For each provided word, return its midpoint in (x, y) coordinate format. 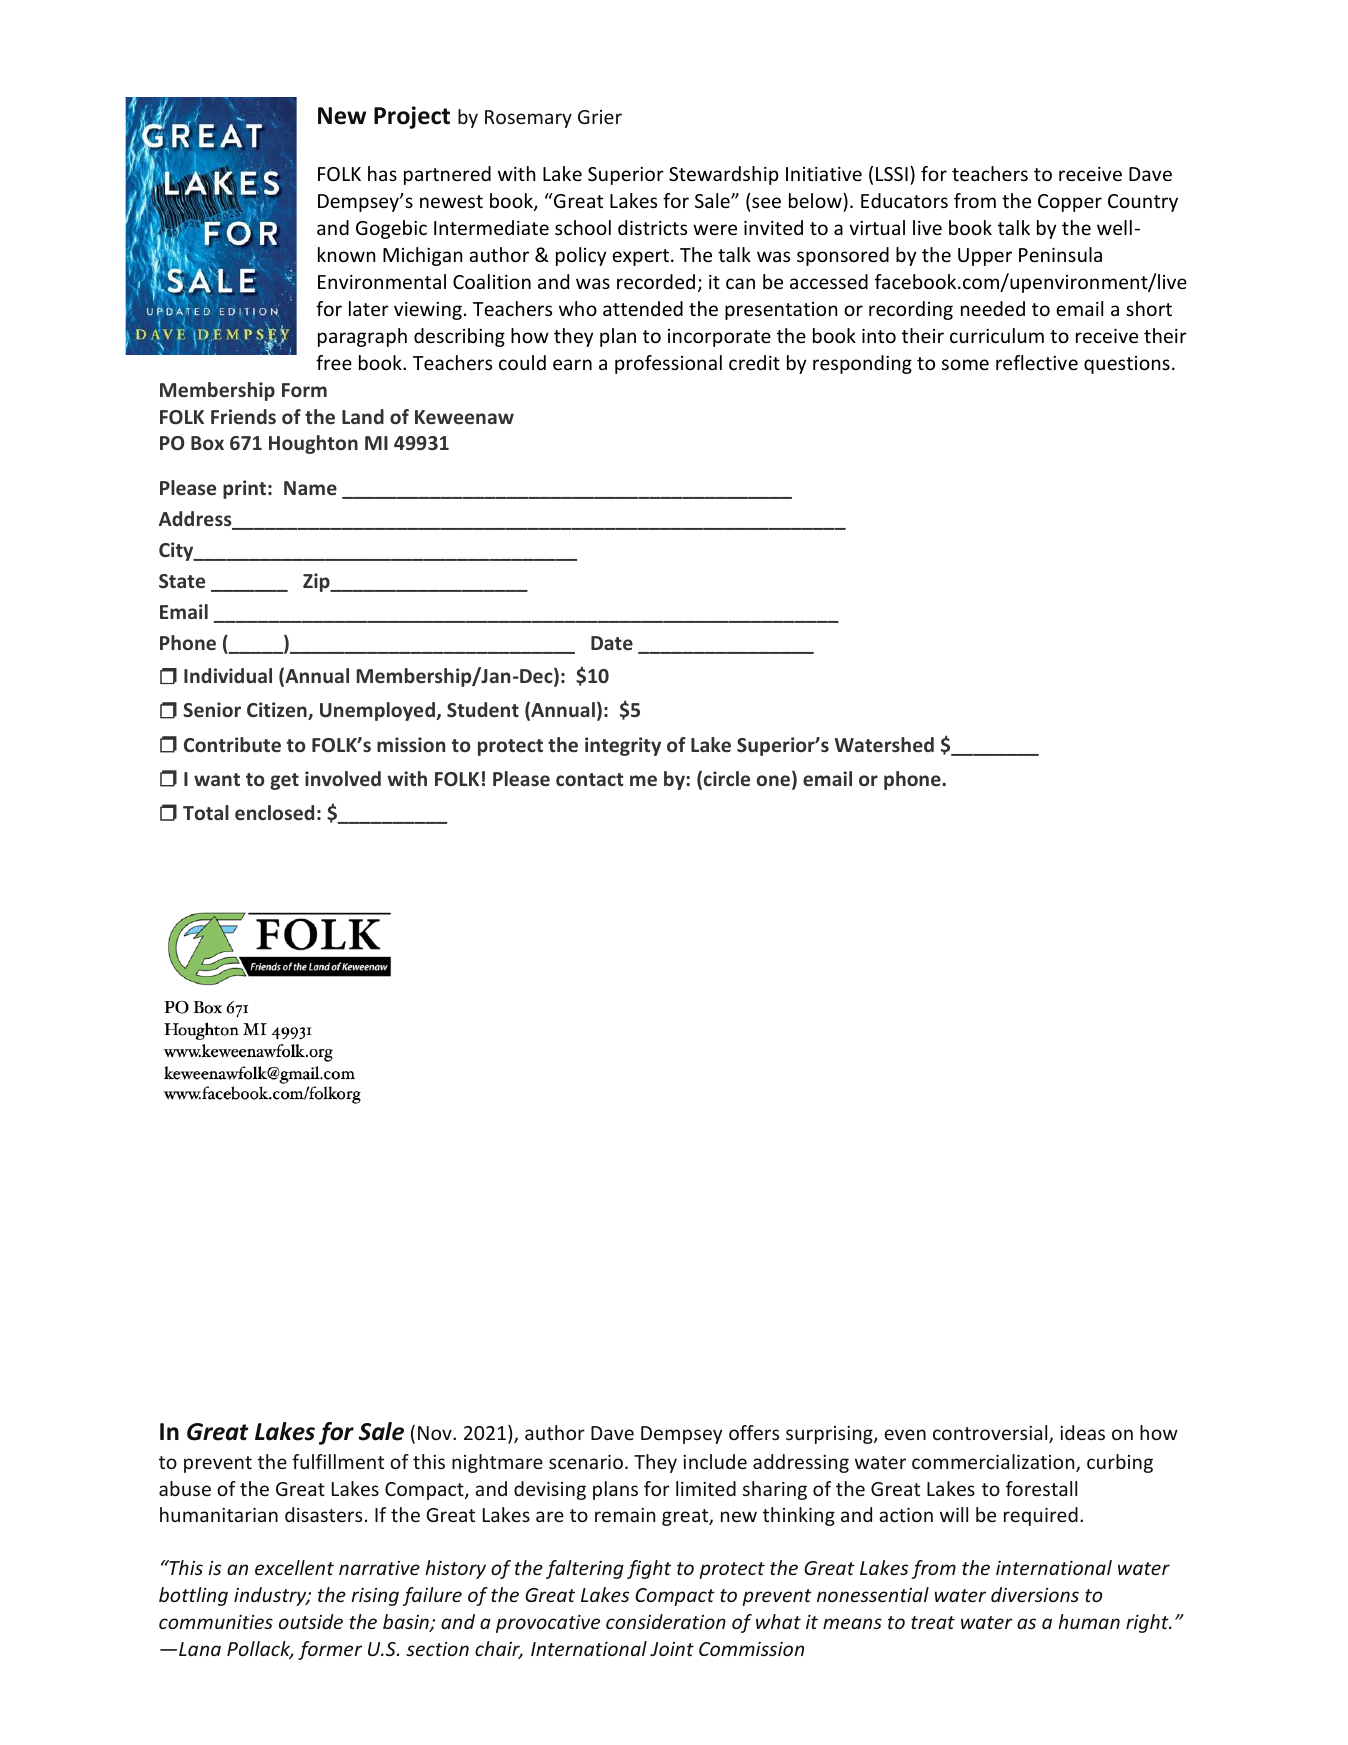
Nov (436, 1433)
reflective (1037, 362)
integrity (623, 746)
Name (310, 488)
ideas (1082, 1432)
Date (612, 643)
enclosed (274, 812)
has (382, 173)
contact (590, 779)
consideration (666, 1621)
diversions (1035, 1594)
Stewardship (724, 175)
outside (311, 1621)
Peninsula (1060, 254)
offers (754, 1432)
